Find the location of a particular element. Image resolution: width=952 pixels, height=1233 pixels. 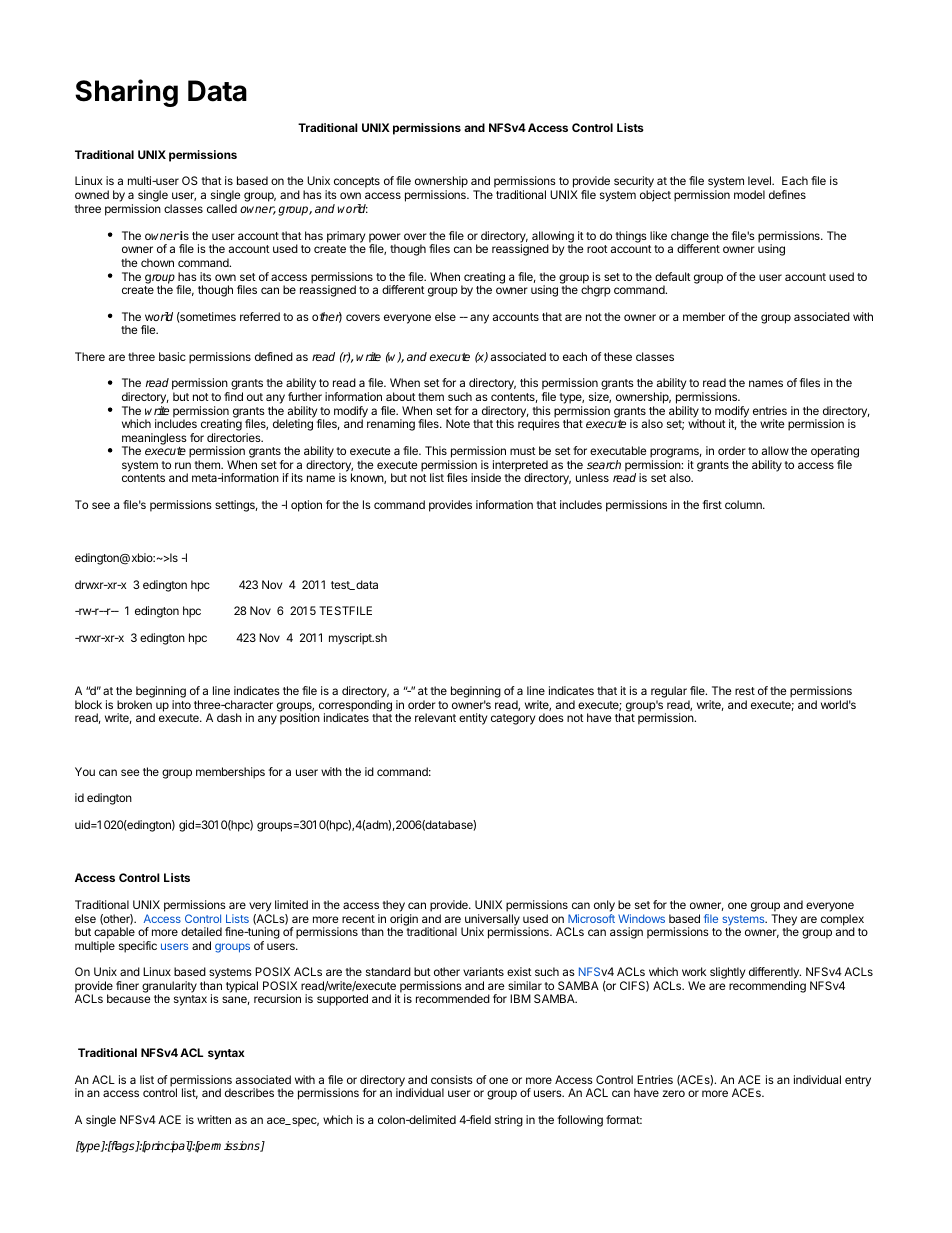

rest is located at coordinates (745, 691).
